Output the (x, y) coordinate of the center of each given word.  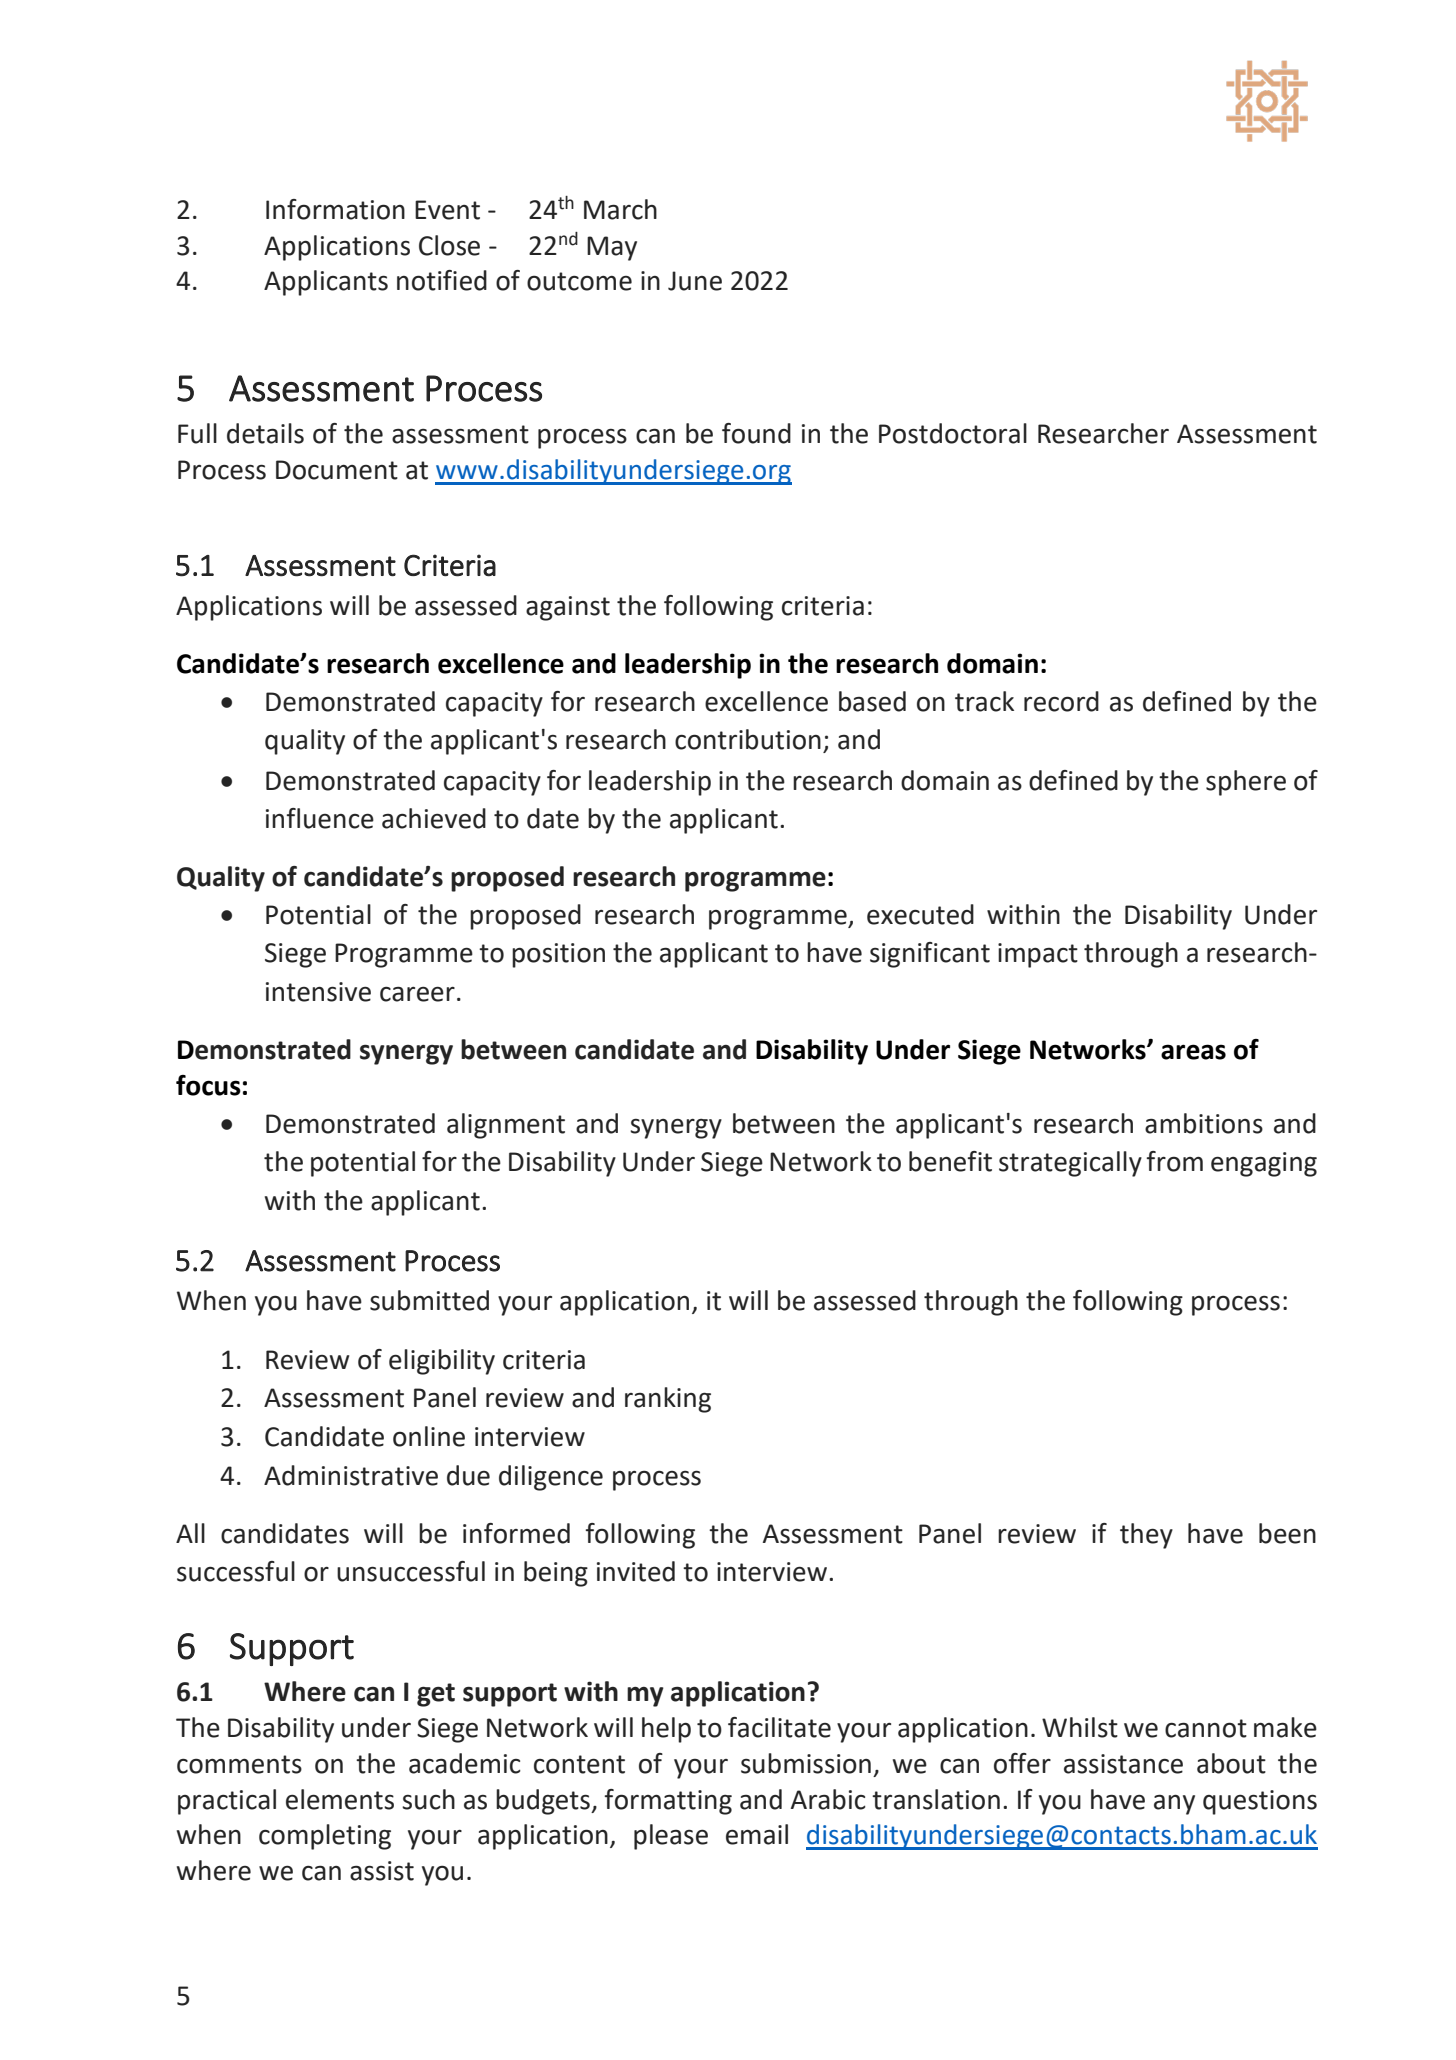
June (695, 281)
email (757, 1834)
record (1061, 701)
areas (1193, 1052)
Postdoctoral (953, 433)
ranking (668, 1400)
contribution (748, 739)
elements (340, 1799)
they (1146, 1536)
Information (335, 209)
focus (208, 1085)
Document (337, 470)
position (558, 955)
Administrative (351, 1475)
